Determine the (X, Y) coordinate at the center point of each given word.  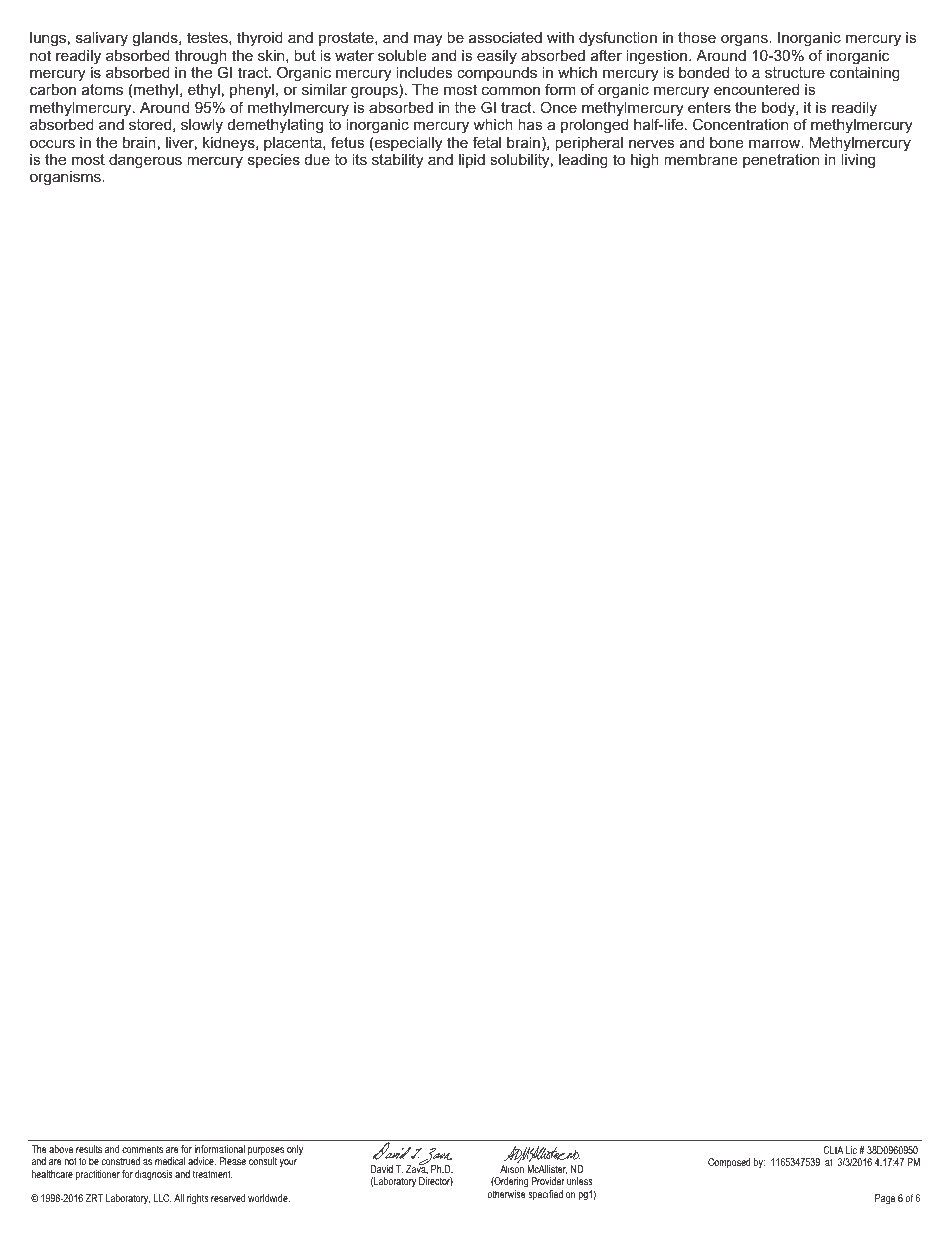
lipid (472, 161)
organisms (66, 178)
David (382, 1169)
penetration (781, 161)
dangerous (145, 161)
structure (795, 72)
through (201, 58)
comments (142, 1149)
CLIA (833, 1150)
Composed (729, 1163)
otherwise (507, 1194)
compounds (497, 74)
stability (397, 161)
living (858, 161)
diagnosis (154, 1175)
